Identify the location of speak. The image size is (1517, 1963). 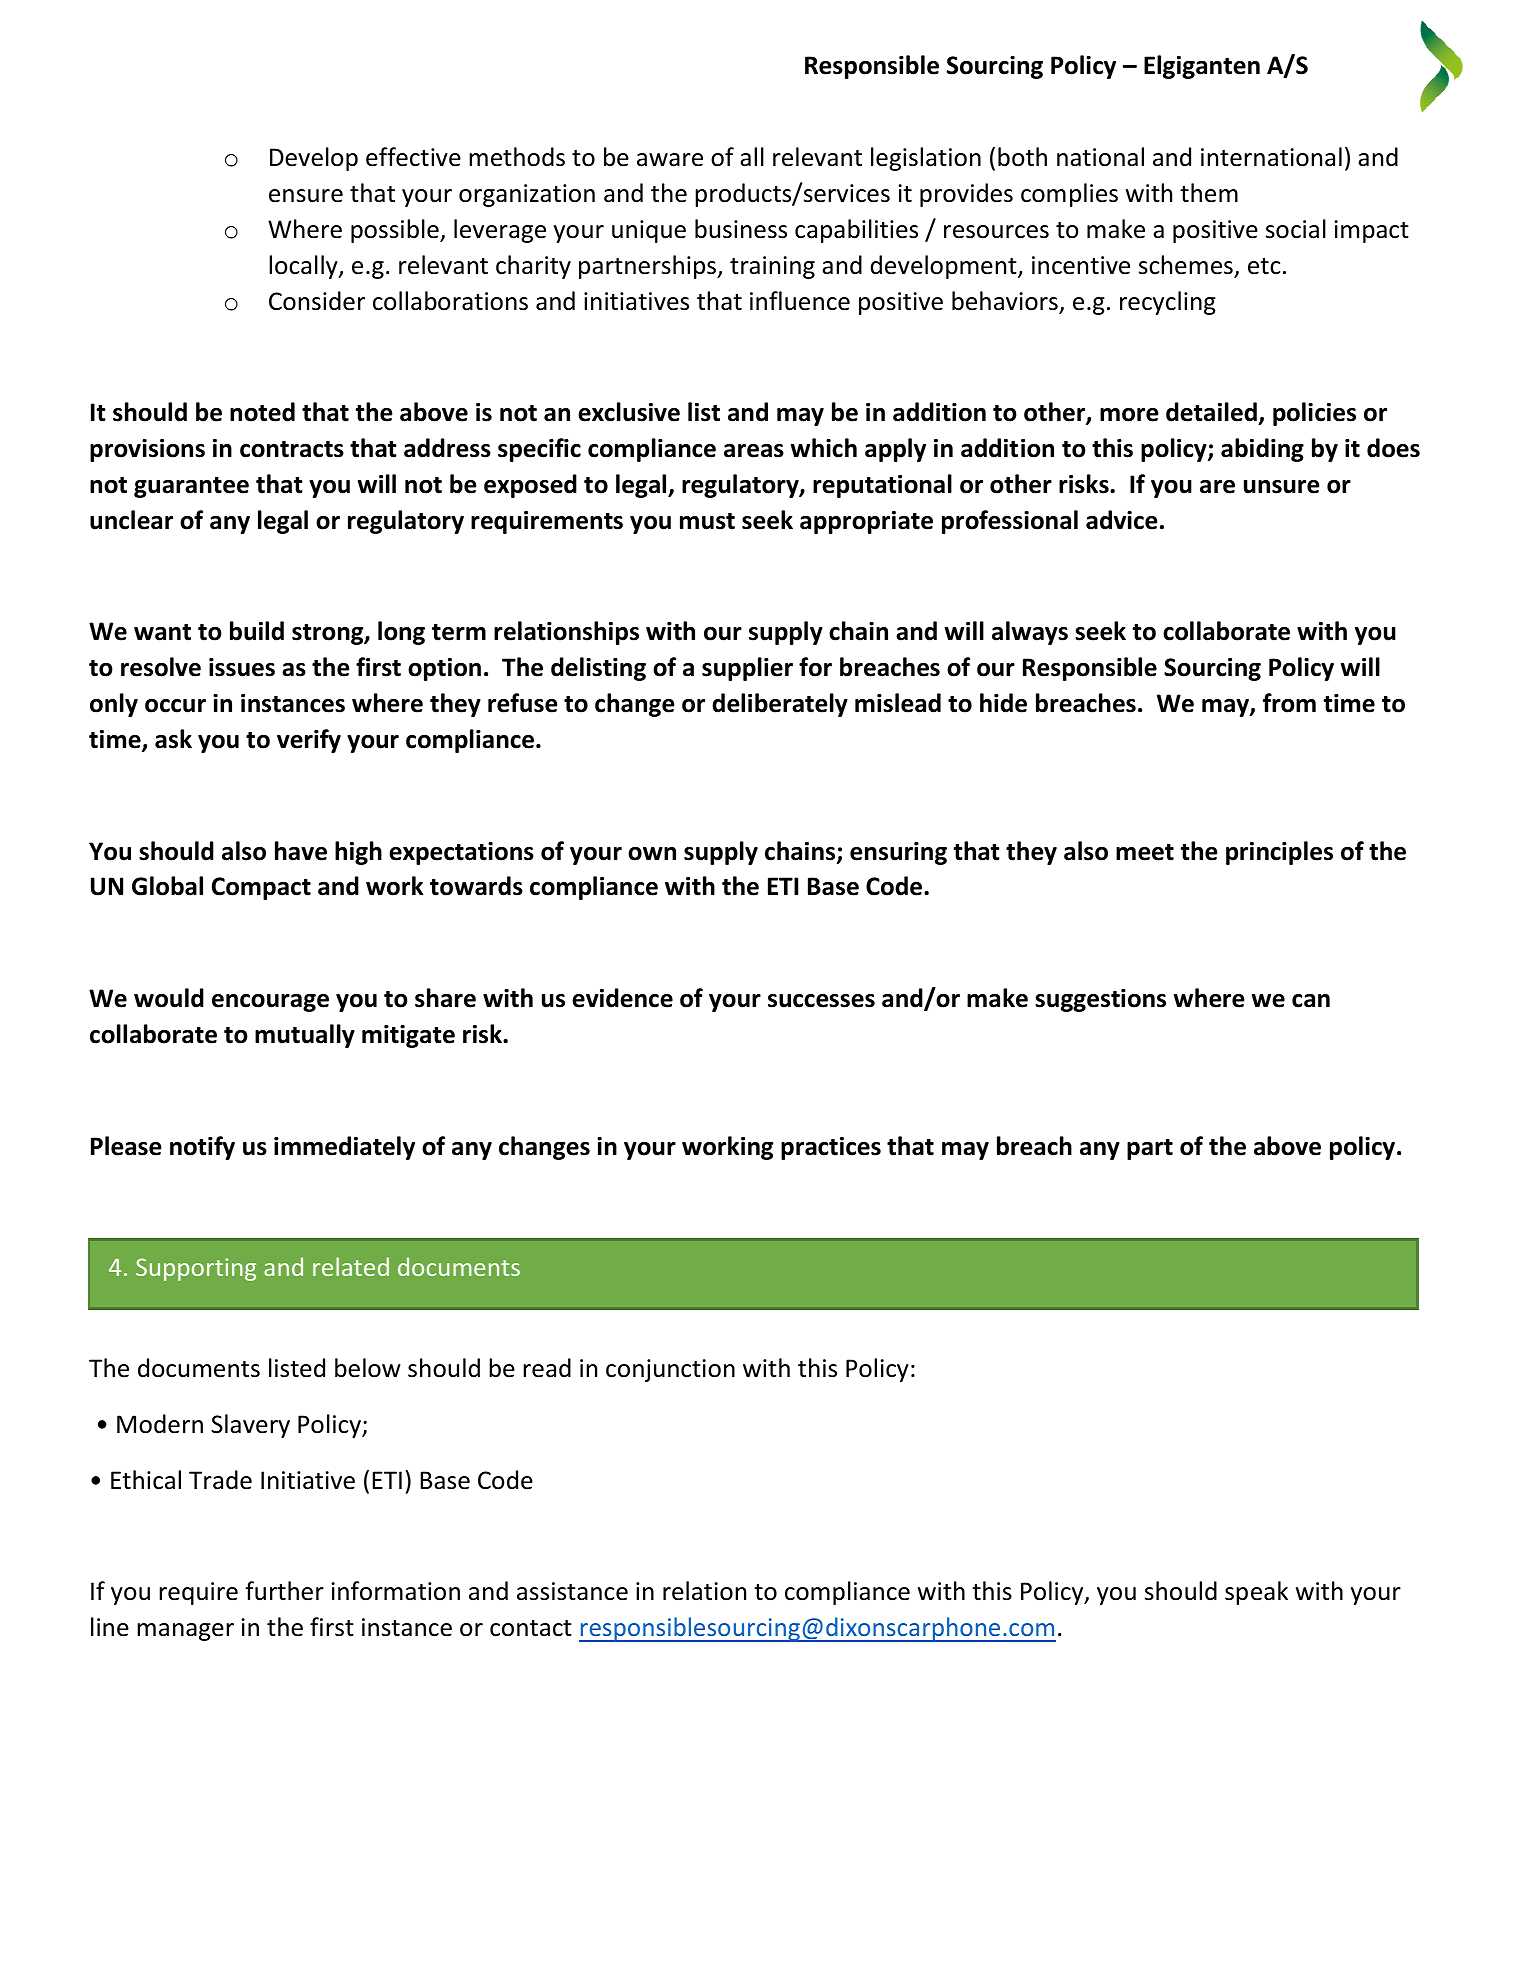
(1256, 1593).
